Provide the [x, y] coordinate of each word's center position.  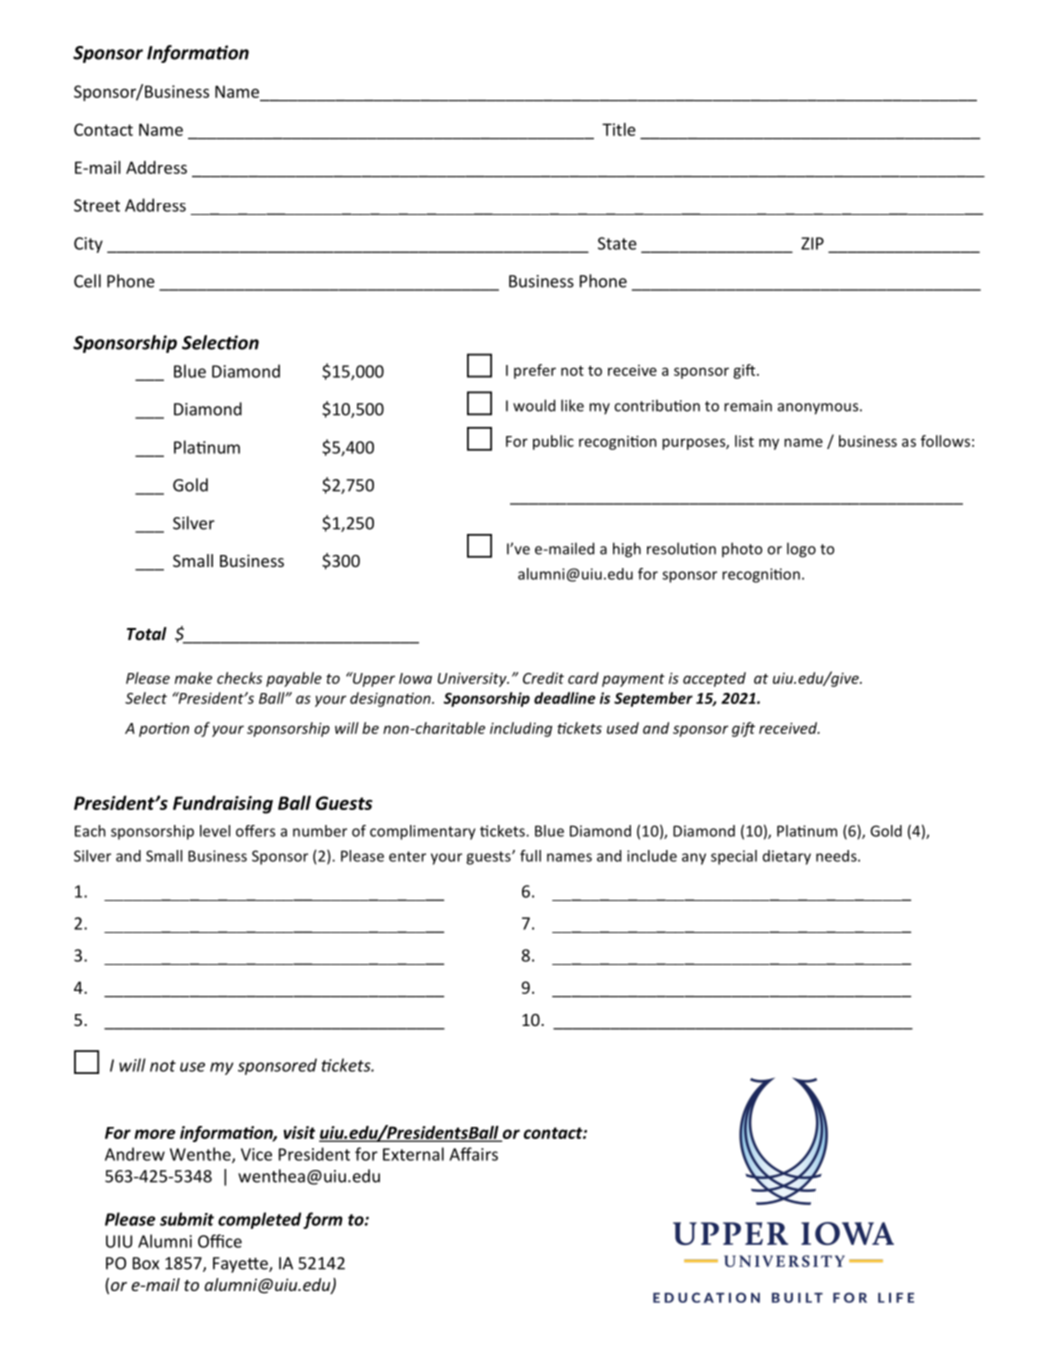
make [193, 678]
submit [187, 1219]
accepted [714, 679]
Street [97, 205]
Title [619, 129]
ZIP [812, 243]
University [473, 680]
